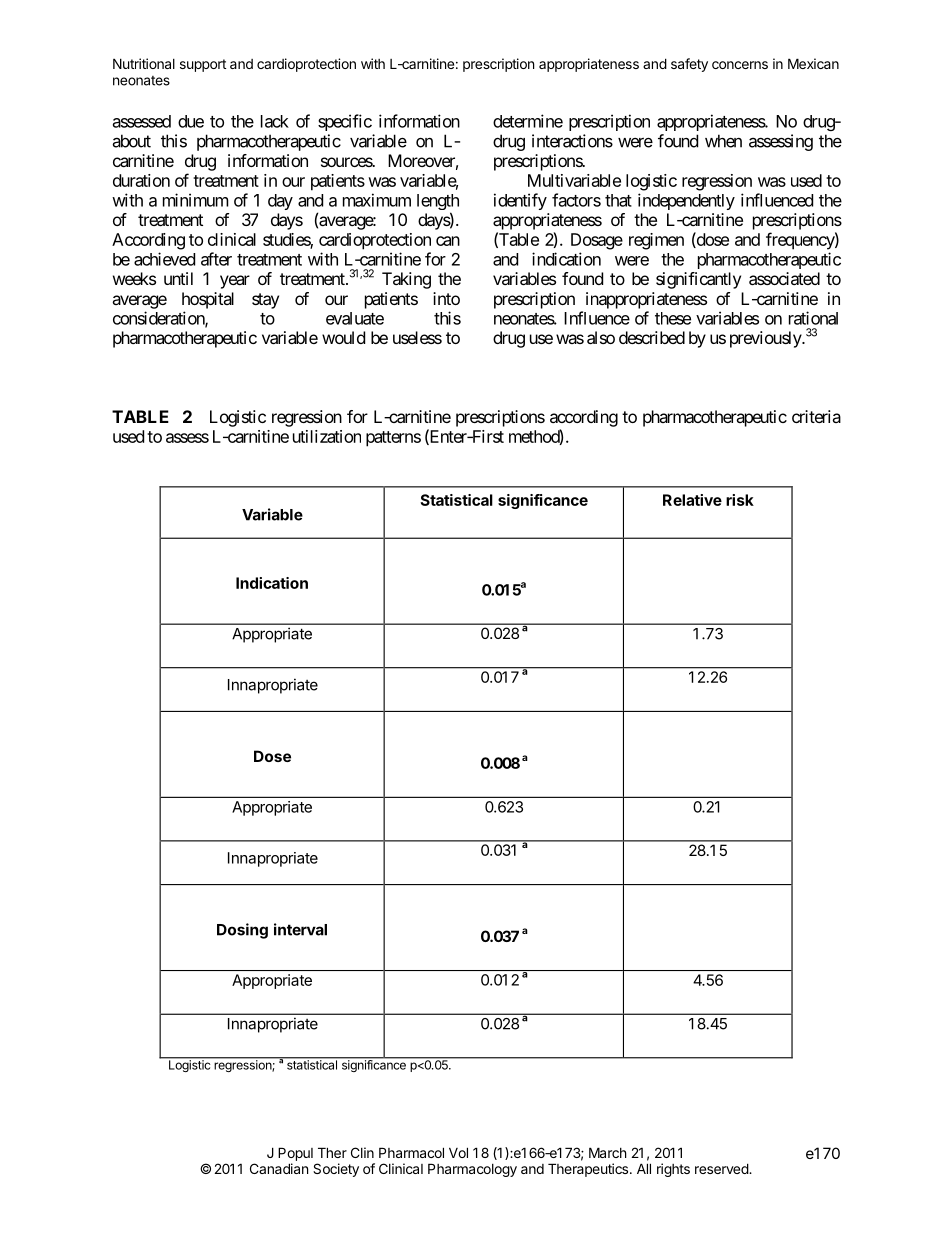 The height and width of the page is (1233, 952). Describe the element at coordinates (327, 436) in the page. I see `utilization` at that location.
